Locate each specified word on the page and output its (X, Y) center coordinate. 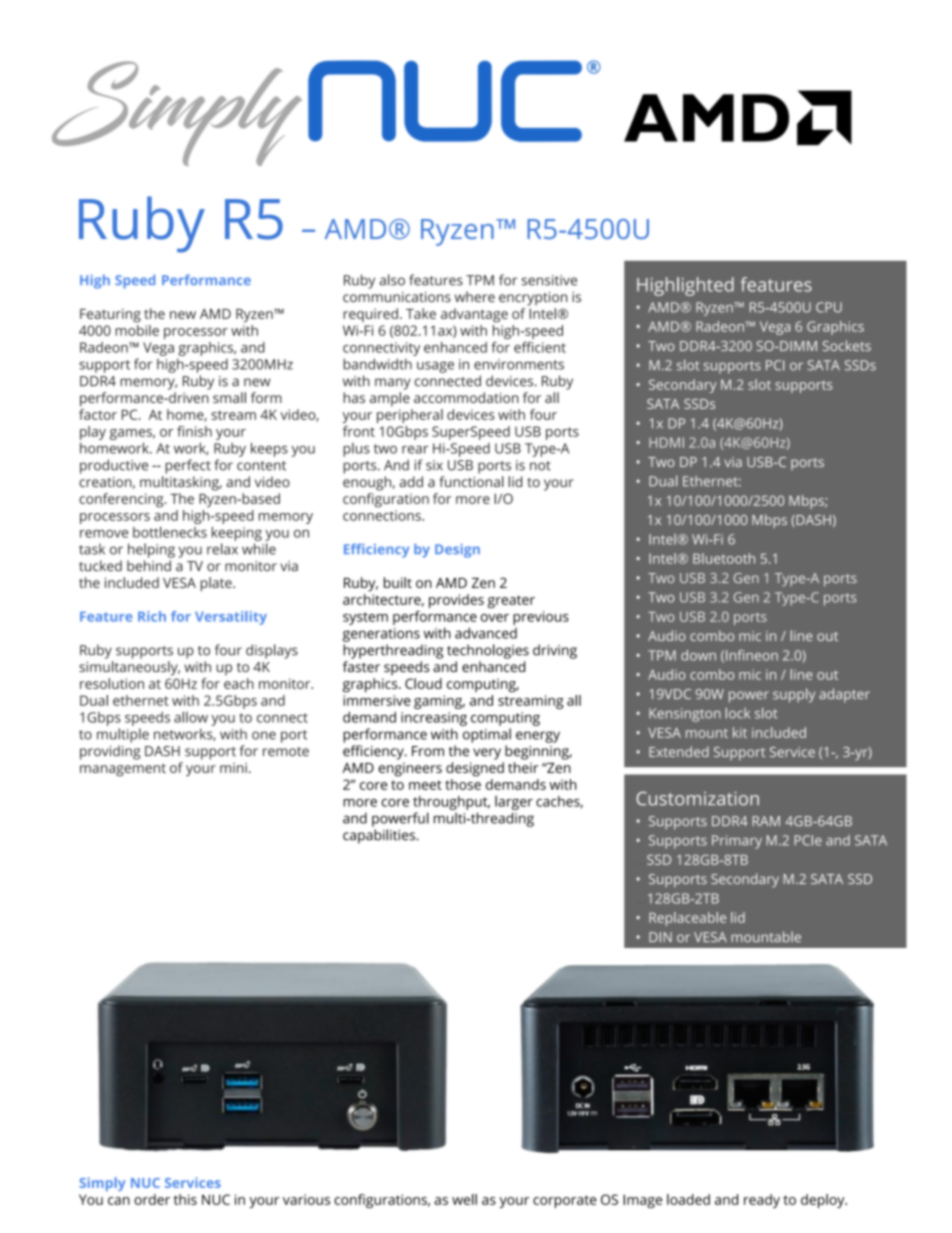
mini (233, 767)
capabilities (380, 836)
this (185, 1199)
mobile (137, 330)
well (464, 1199)
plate (217, 584)
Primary (737, 842)
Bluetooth (724, 558)
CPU (829, 307)
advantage (474, 315)
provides (456, 601)
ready (762, 1201)
